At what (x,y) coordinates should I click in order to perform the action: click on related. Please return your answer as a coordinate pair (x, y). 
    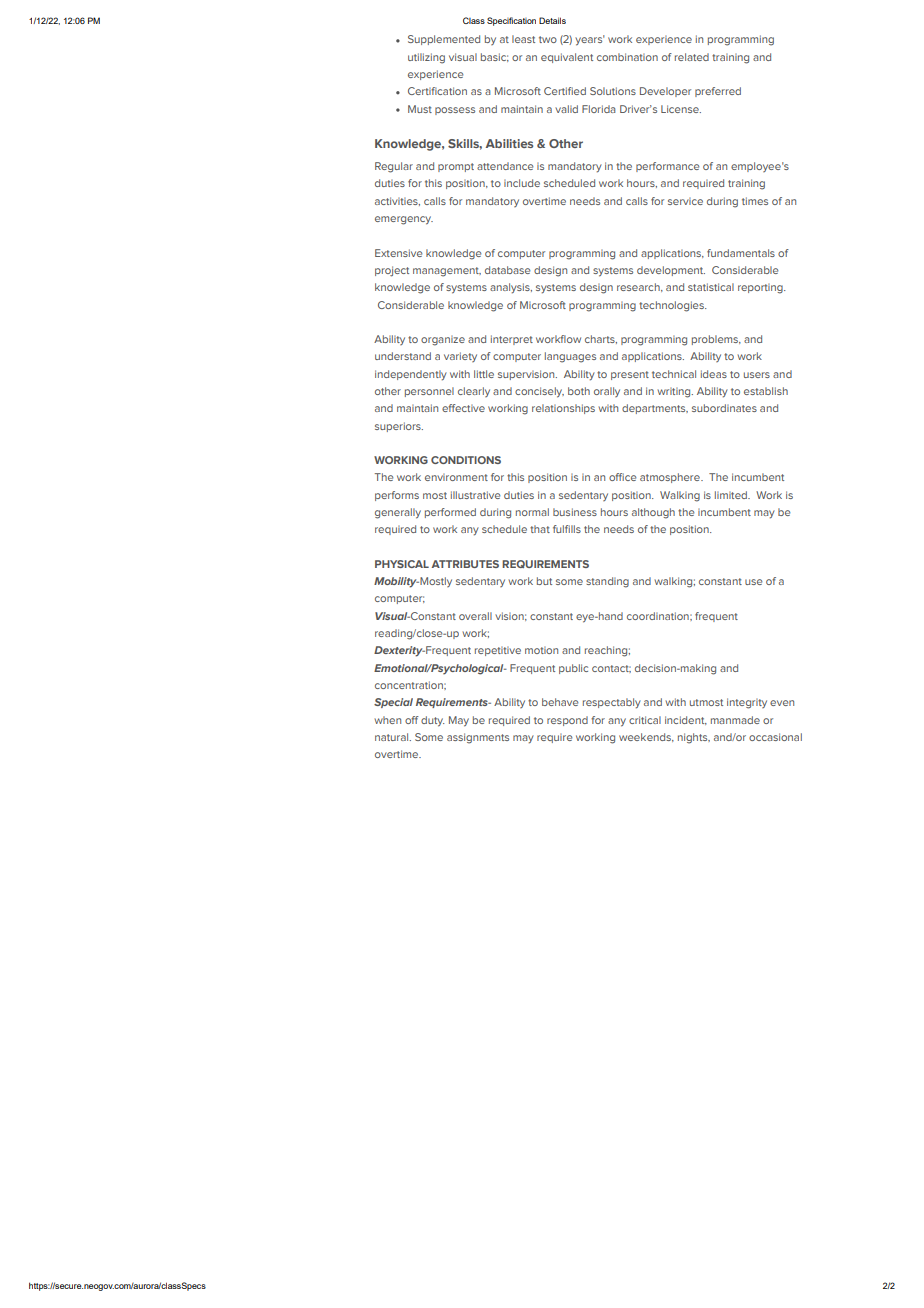
    Looking at the image, I should click on (692, 57).
